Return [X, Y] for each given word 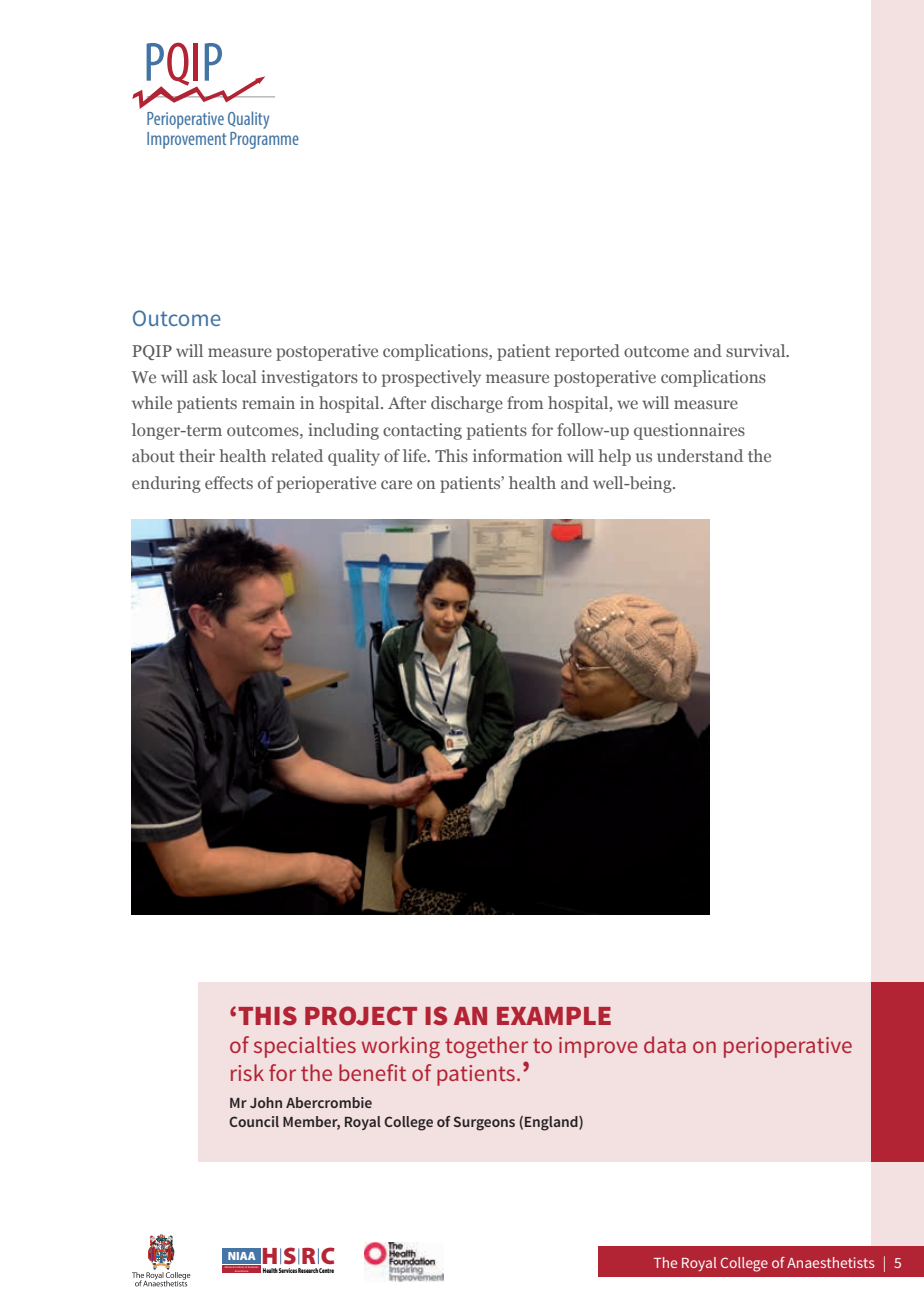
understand [700, 455]
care [396, 484]
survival [757, 350]
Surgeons [484, 1123]
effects [229, 482]
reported [587, 352]
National [229, 1266]
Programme [264, 140]
